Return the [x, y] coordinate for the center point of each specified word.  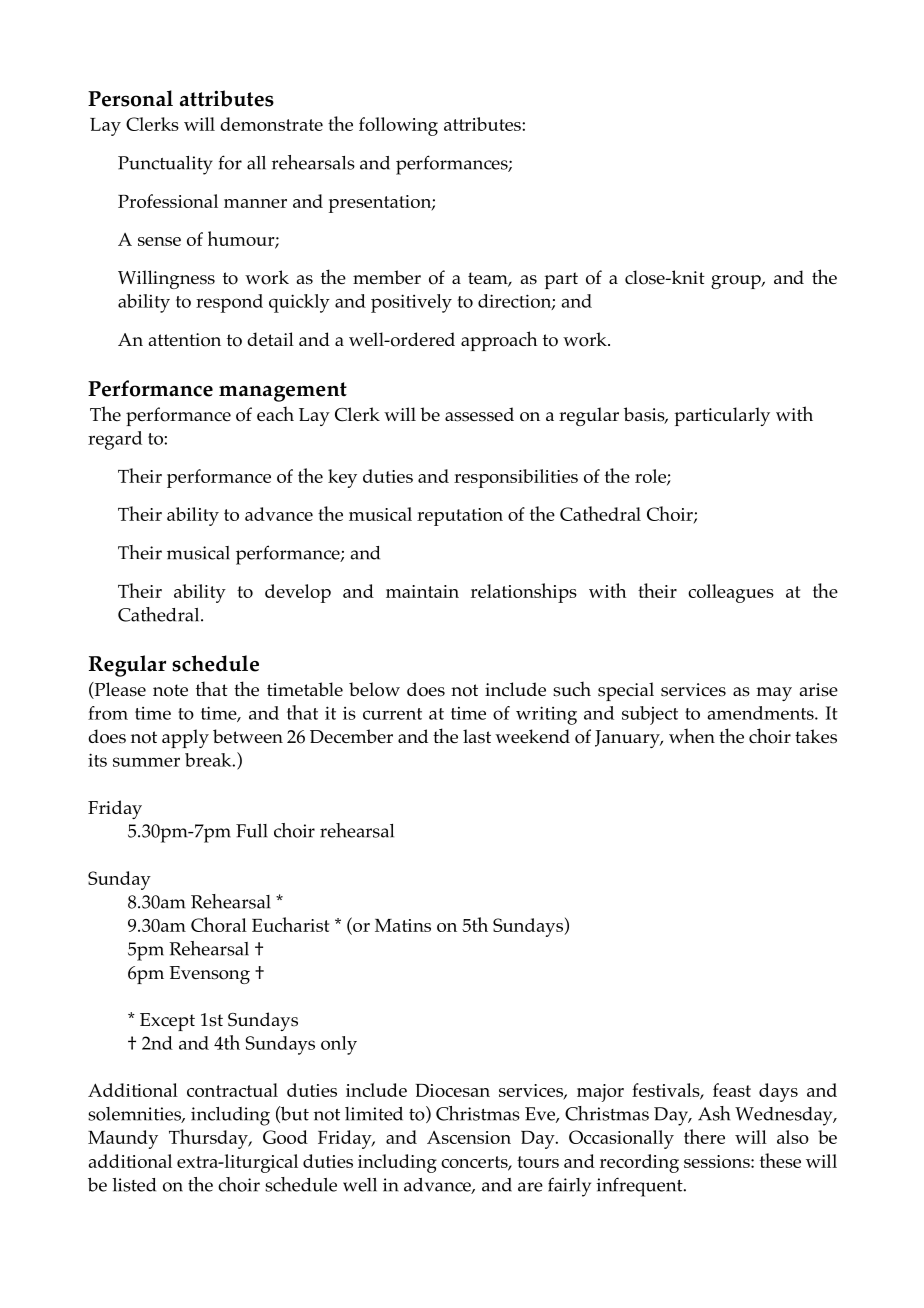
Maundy [123, 1139]
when [692, 735]
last [477, 736]
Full [252, 831]
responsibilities [516, 478]
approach [499, 341]
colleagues [731, 593]
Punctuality [165, 165]
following [398, 126]
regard [115, 440]
